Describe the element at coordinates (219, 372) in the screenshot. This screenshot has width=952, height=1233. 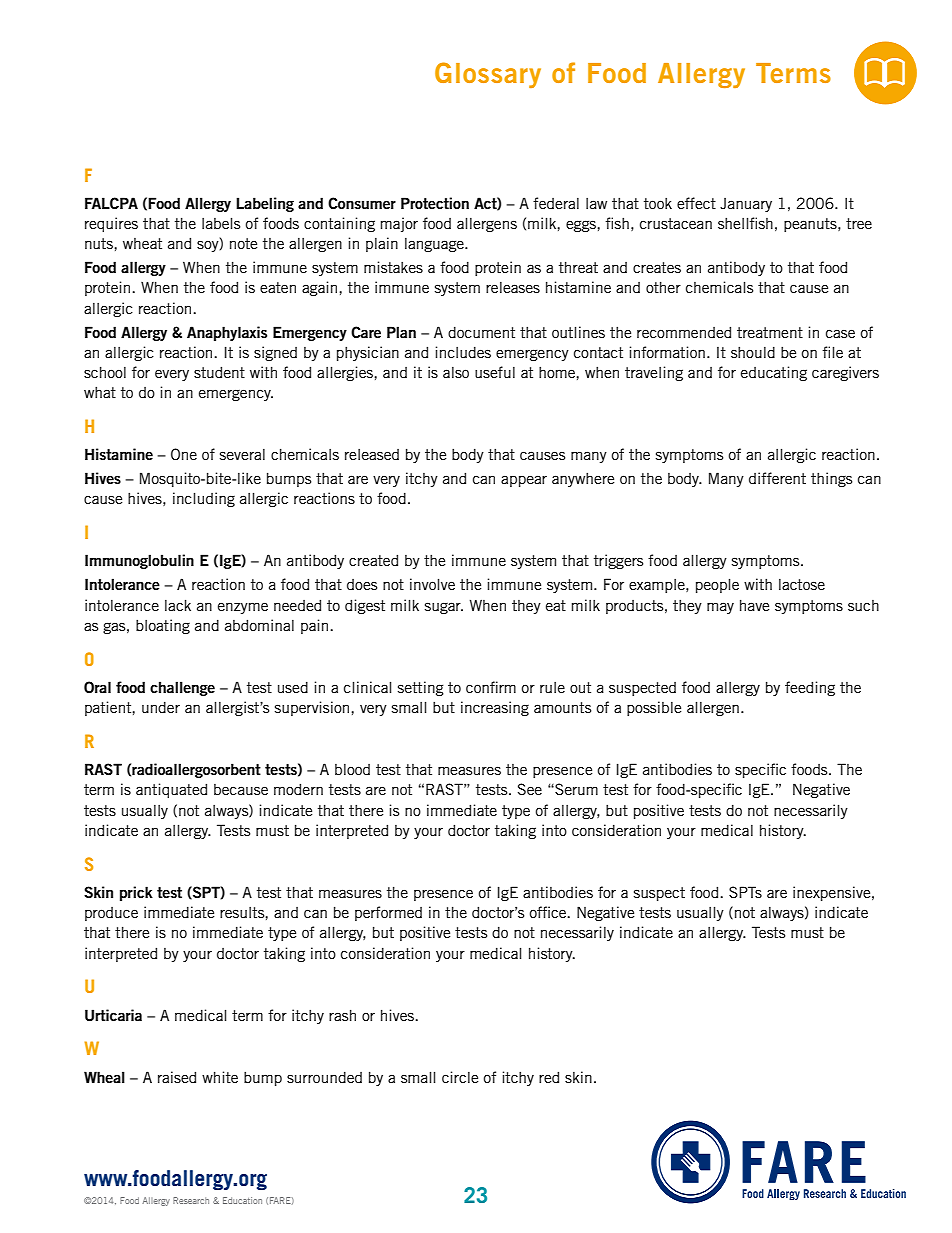
I see `student` at that location.
